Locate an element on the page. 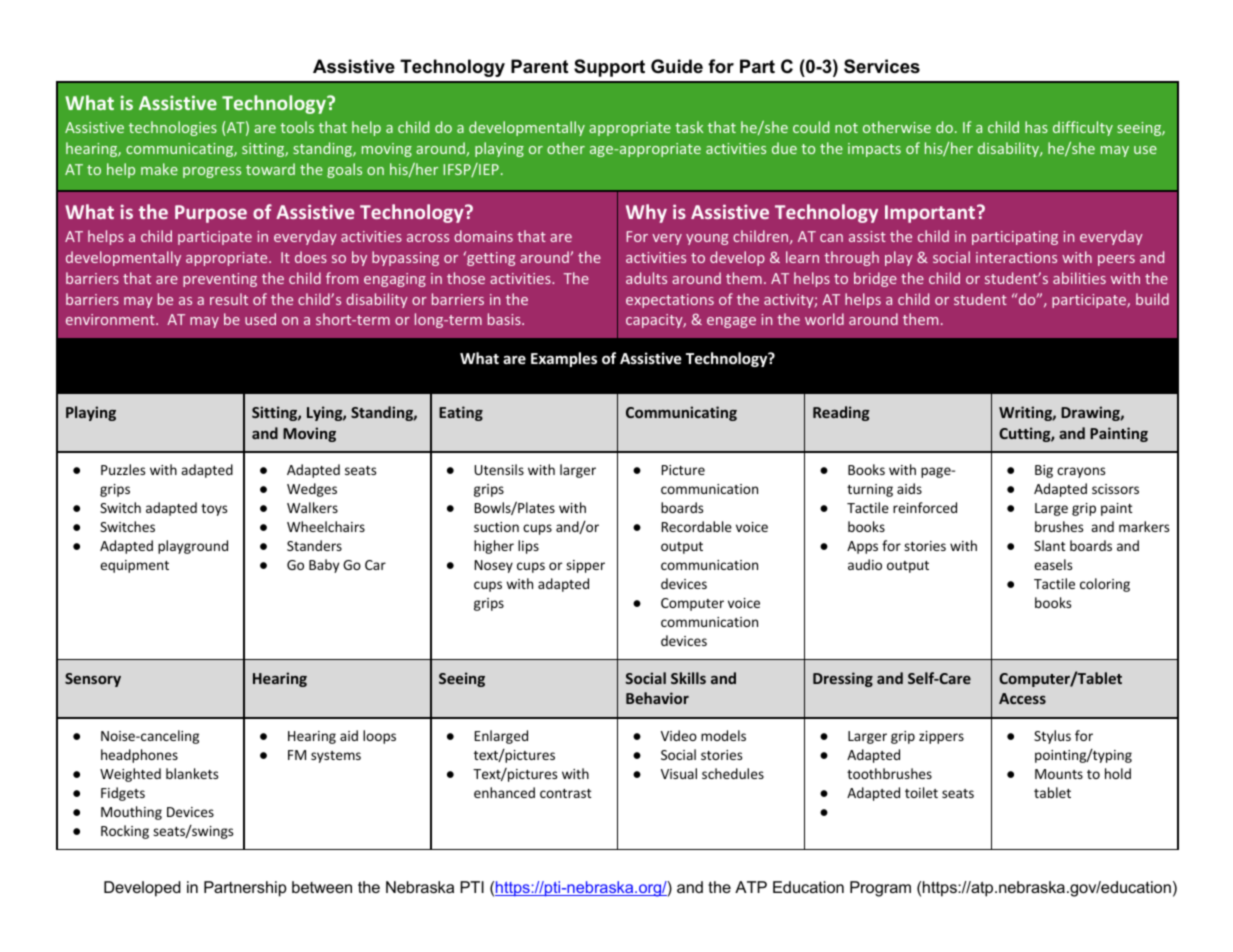  Skills is located at coordinates (688, 678).
